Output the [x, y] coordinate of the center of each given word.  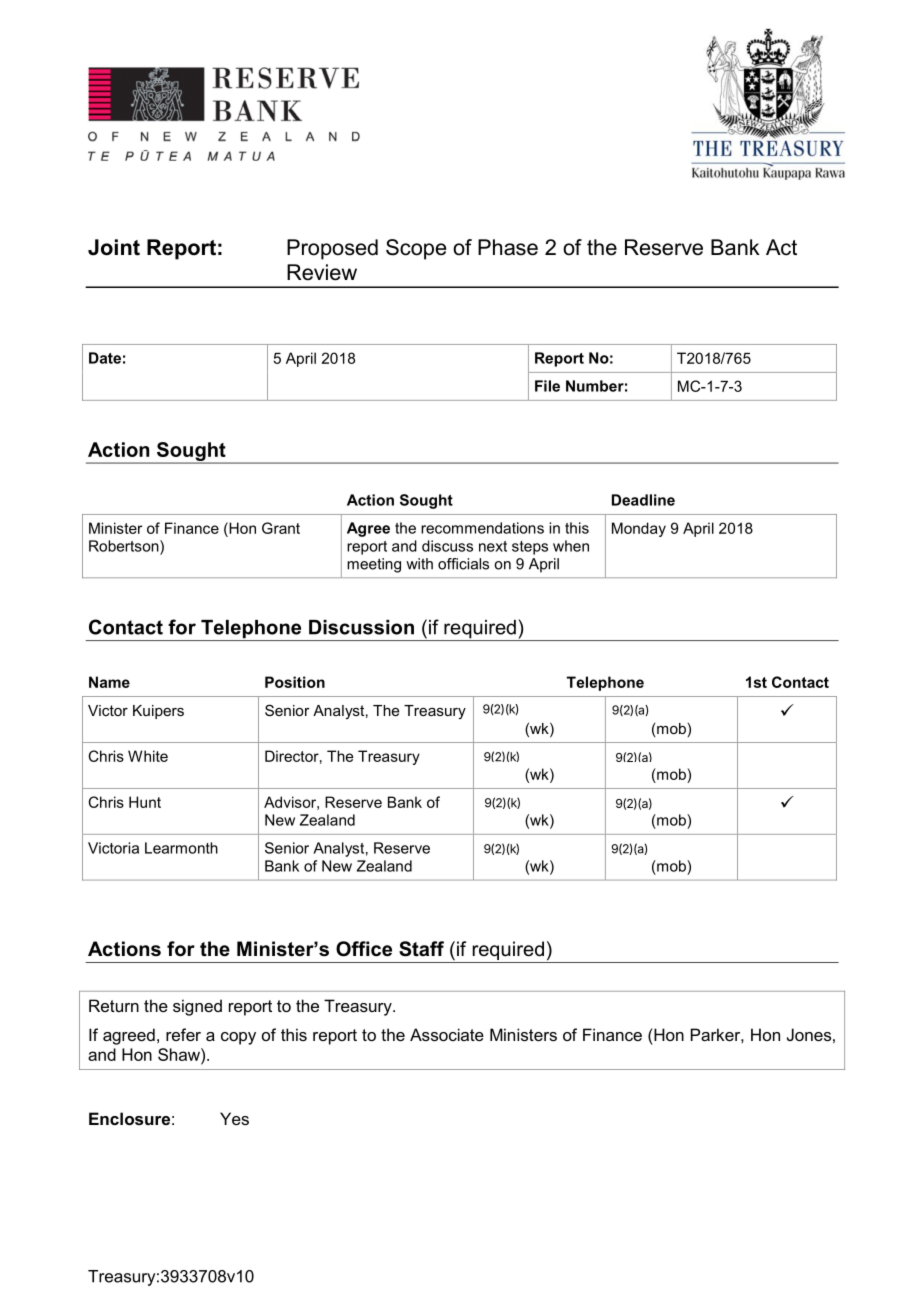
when [571, 546]
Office [364, 949]
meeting [374, 565]
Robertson [125, 546]
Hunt [145, 802]
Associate [447, 1034]
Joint [114, 247]
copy [238, 1038]
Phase [508, 247]
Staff [421, 949]
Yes [234, 1118]
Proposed [332, 249]
